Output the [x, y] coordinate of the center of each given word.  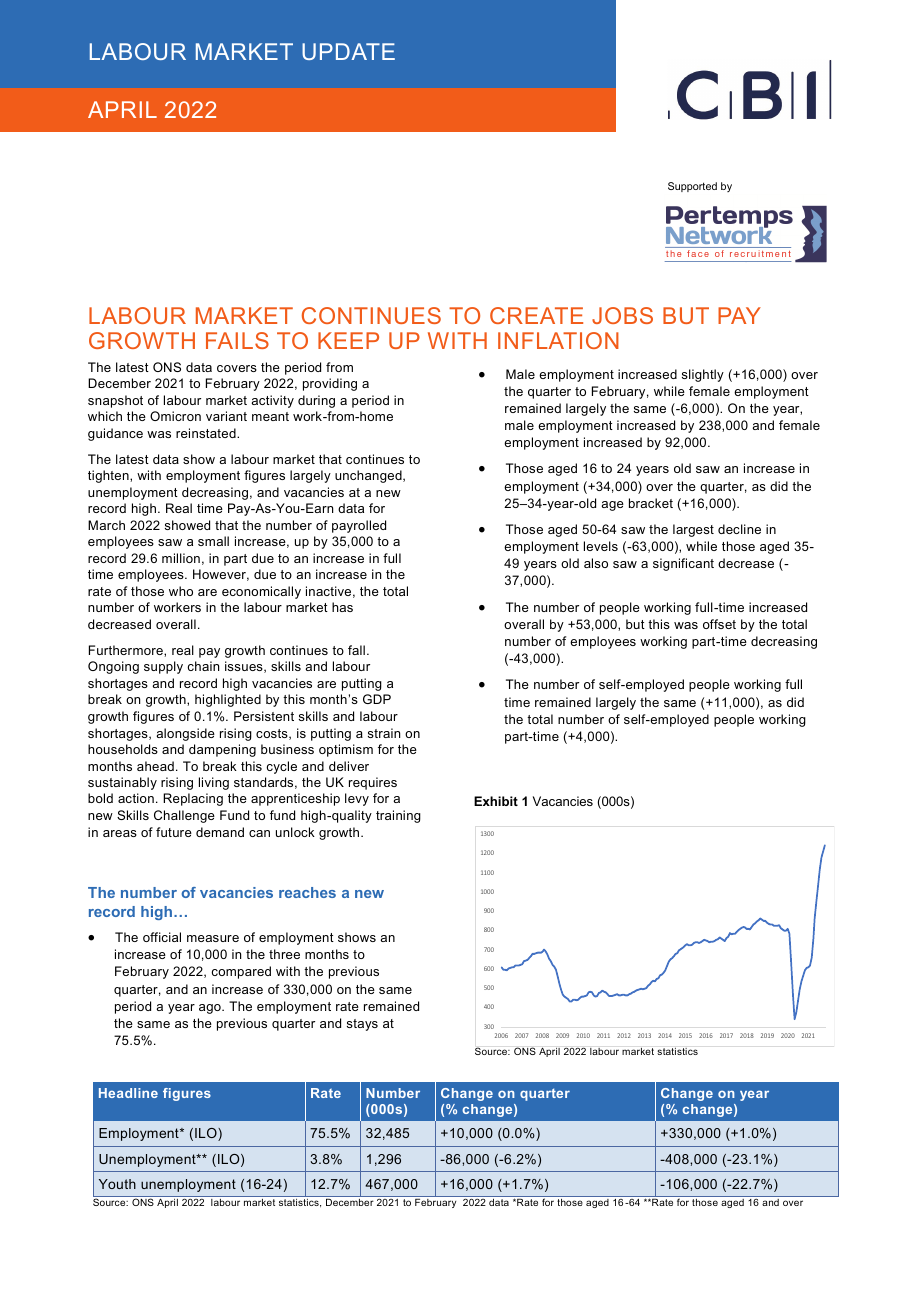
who [181, 591]
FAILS [237, 340]
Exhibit [496, 801]
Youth [117, 1184]
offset [719, 624]
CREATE [536, 315]
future [174, 832]
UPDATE [348, 51]
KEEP [348, 340]
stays [362, 1025]
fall [356, 650]
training [398, 816]
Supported [692, 187]
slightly [703, 375]
